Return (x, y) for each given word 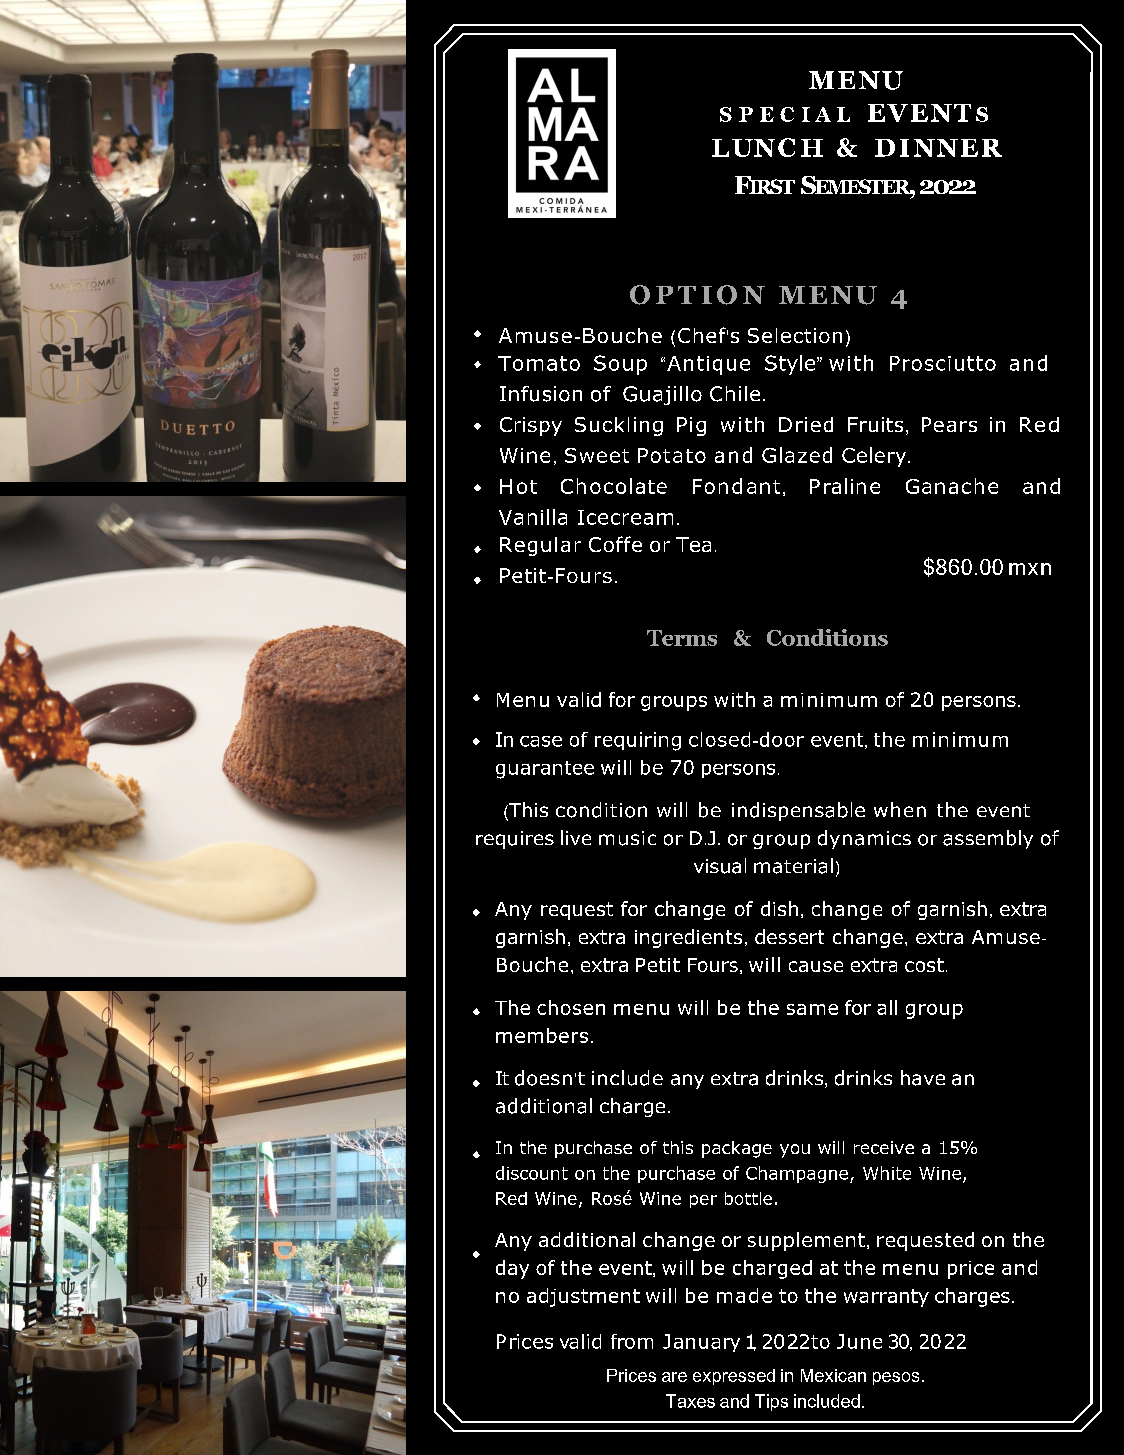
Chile (735, 394)
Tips (771, 1402)
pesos (896, 1378)
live (576, 837)
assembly (988, 839)
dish (779, 908)
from (632, 1341)
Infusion (541, 394)
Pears (949, 424)
